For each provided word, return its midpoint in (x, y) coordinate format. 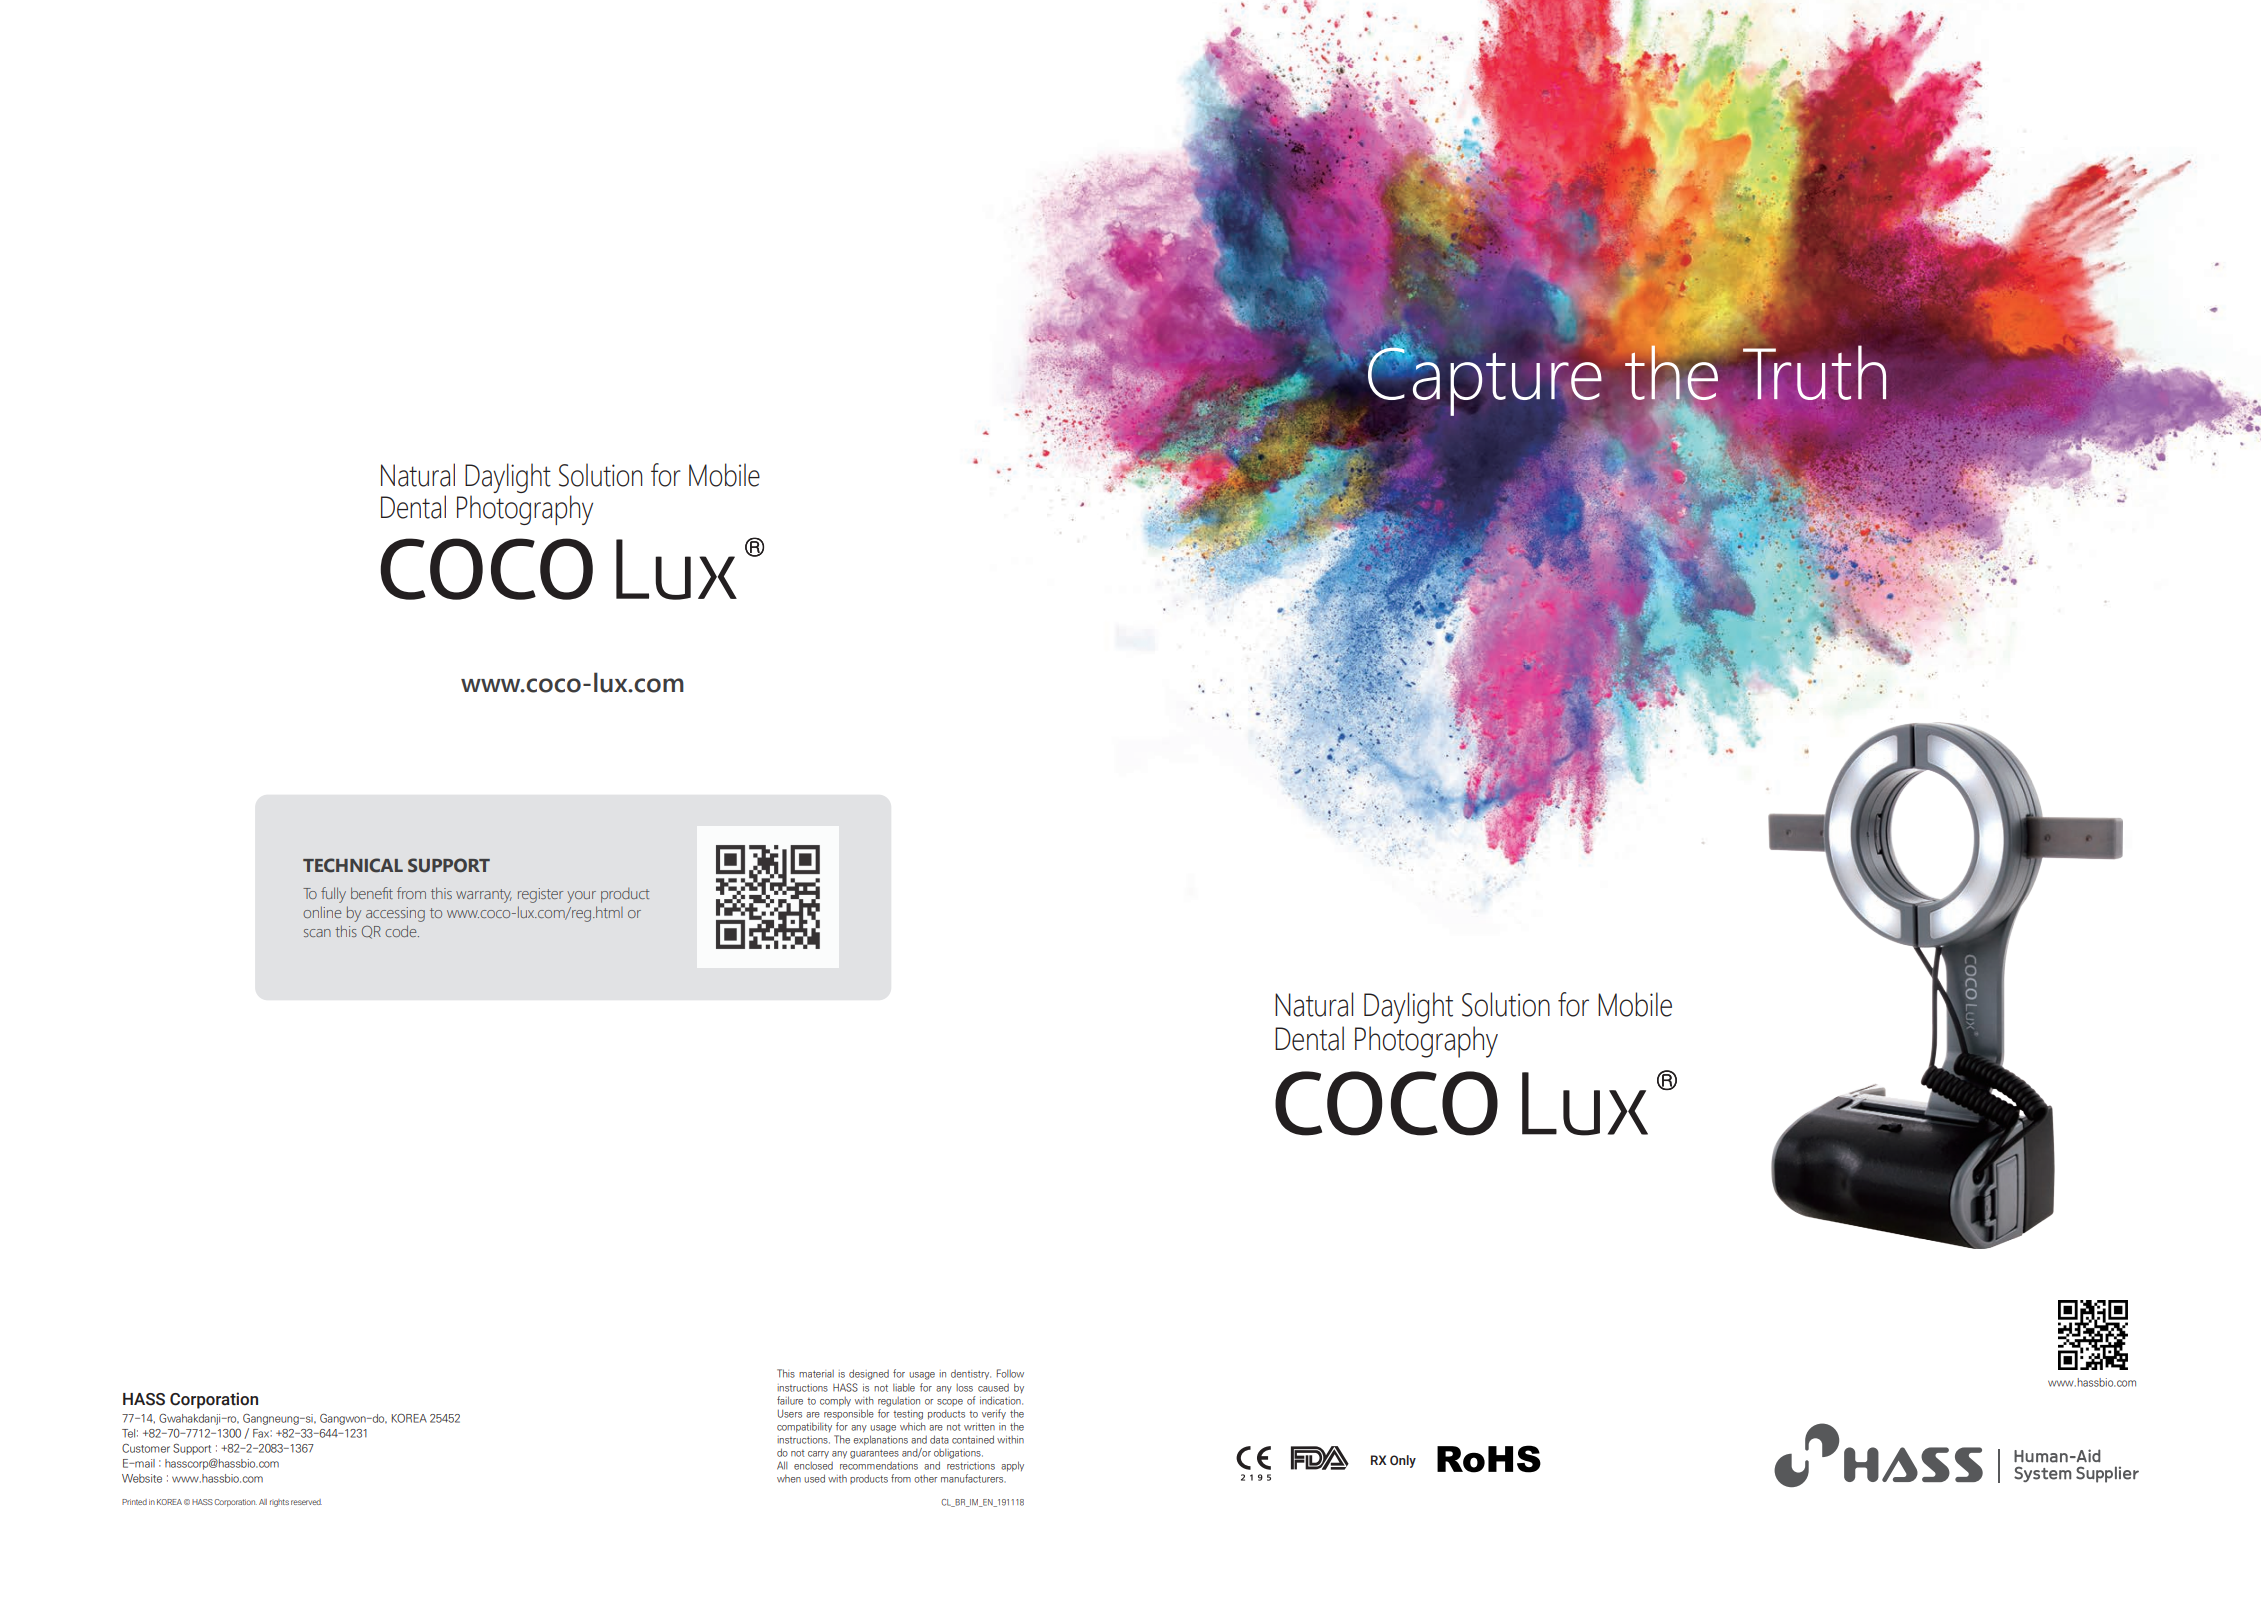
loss (964, 1388)
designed (869, 1374)
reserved (306, 1502)
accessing (395, 914)
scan (317, 933)
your (581, 897)
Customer (146, 1448)
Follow (1010, 1373)
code (402, 931)
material (816, 1374)
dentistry (971, 1374)
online (322, 912)
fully (333, 895)
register (540, 895)
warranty (484, 896)
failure (790, 1400)
